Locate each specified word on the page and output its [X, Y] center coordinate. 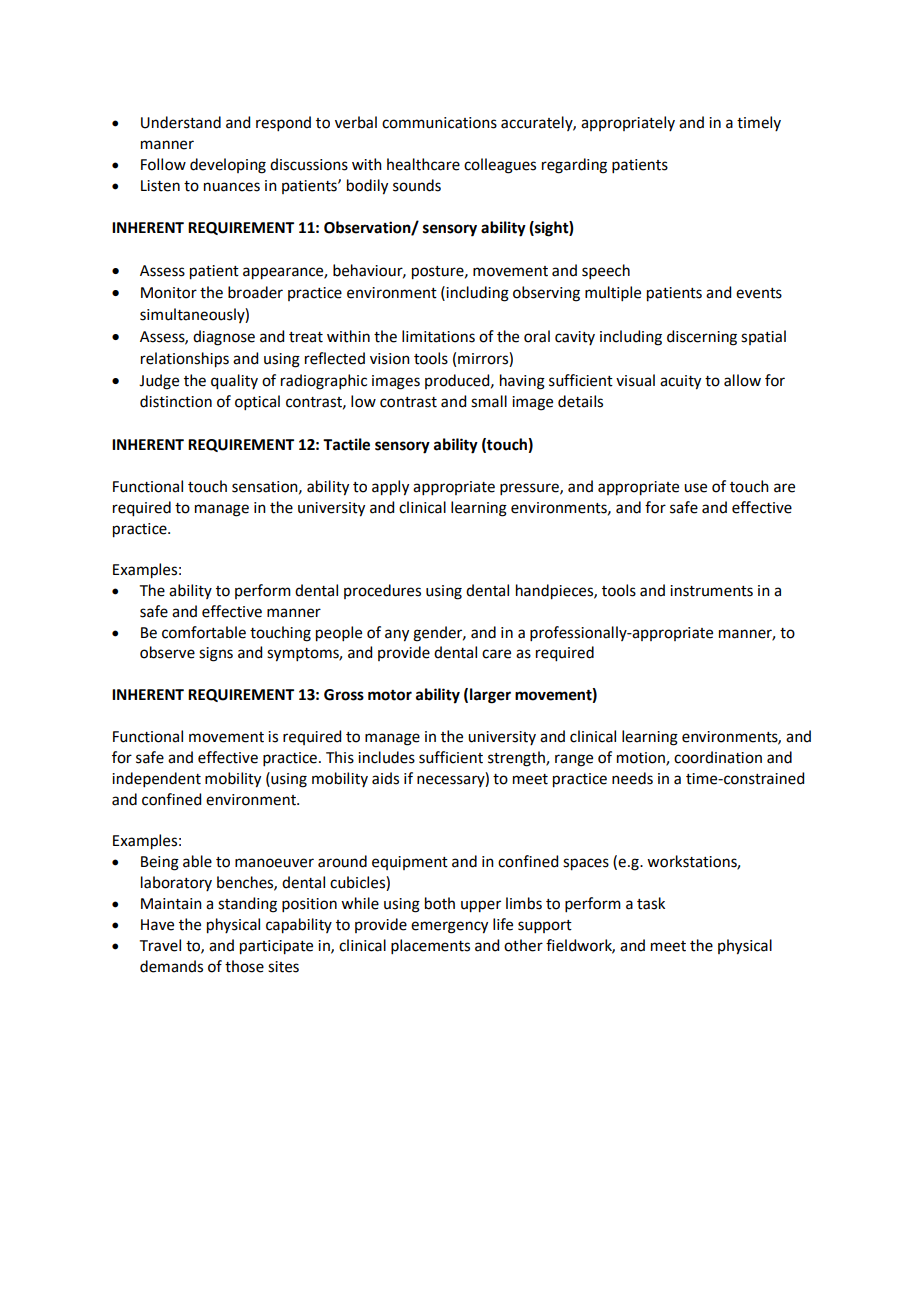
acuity [680, 382]
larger [490, 696]
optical [257, 402]
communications [439, 123]
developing [228, 166]
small [489, 401]
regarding [574, 166]
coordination [718, 757]
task [651, 903]
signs [216, 654]
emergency [449, 927]
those [244, 966]
